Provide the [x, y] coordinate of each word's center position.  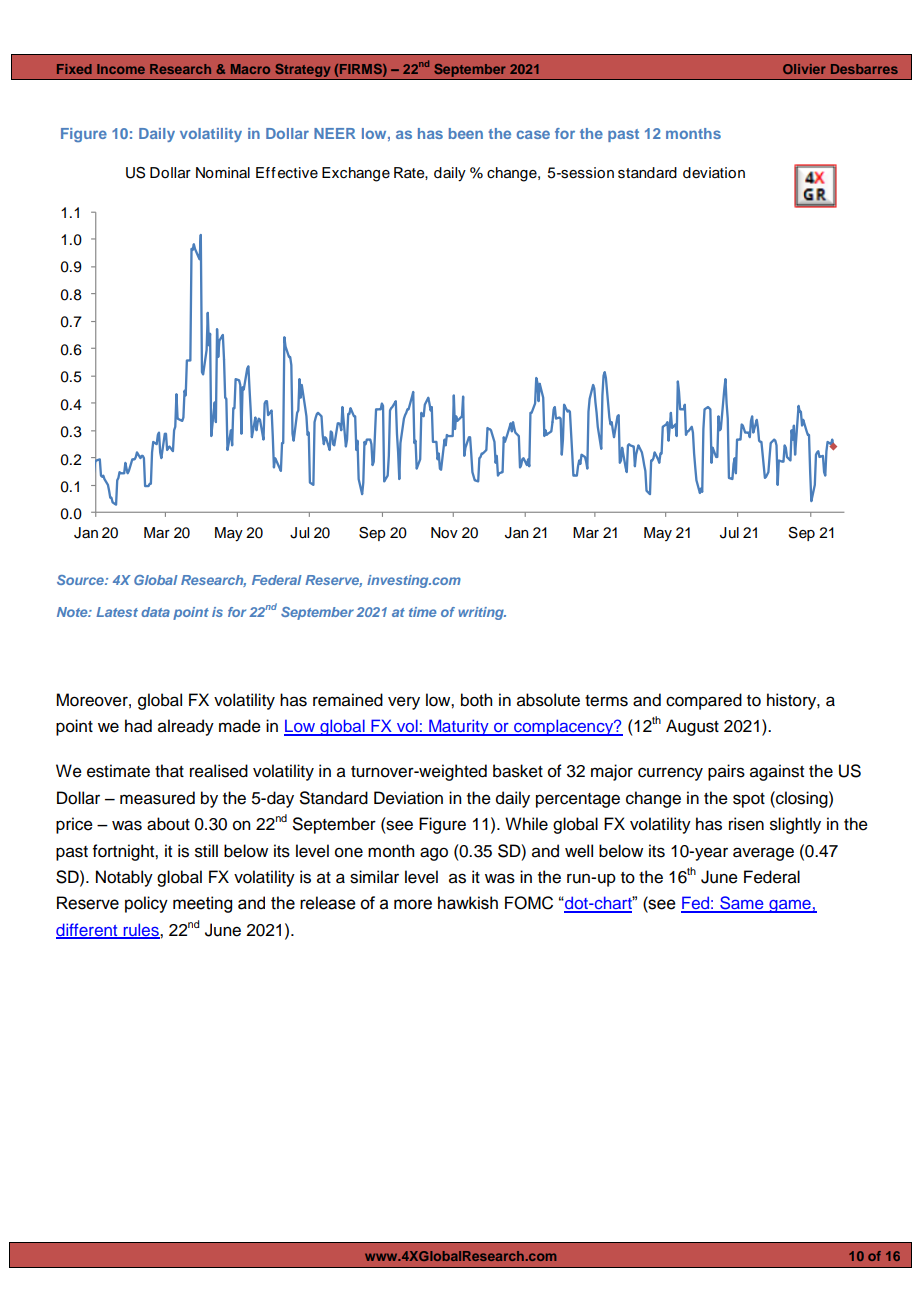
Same [742, 904]
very [404, 703]
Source [81, 580]
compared [704, 701]
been [466, 133]
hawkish [468, 903]
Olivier [804, 69]
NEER [334, 133]
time [423, 612]
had [138, 726]
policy [146, 904]
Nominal [223, 173]
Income [121, 69]
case [533, 134]
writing [482, 613]
